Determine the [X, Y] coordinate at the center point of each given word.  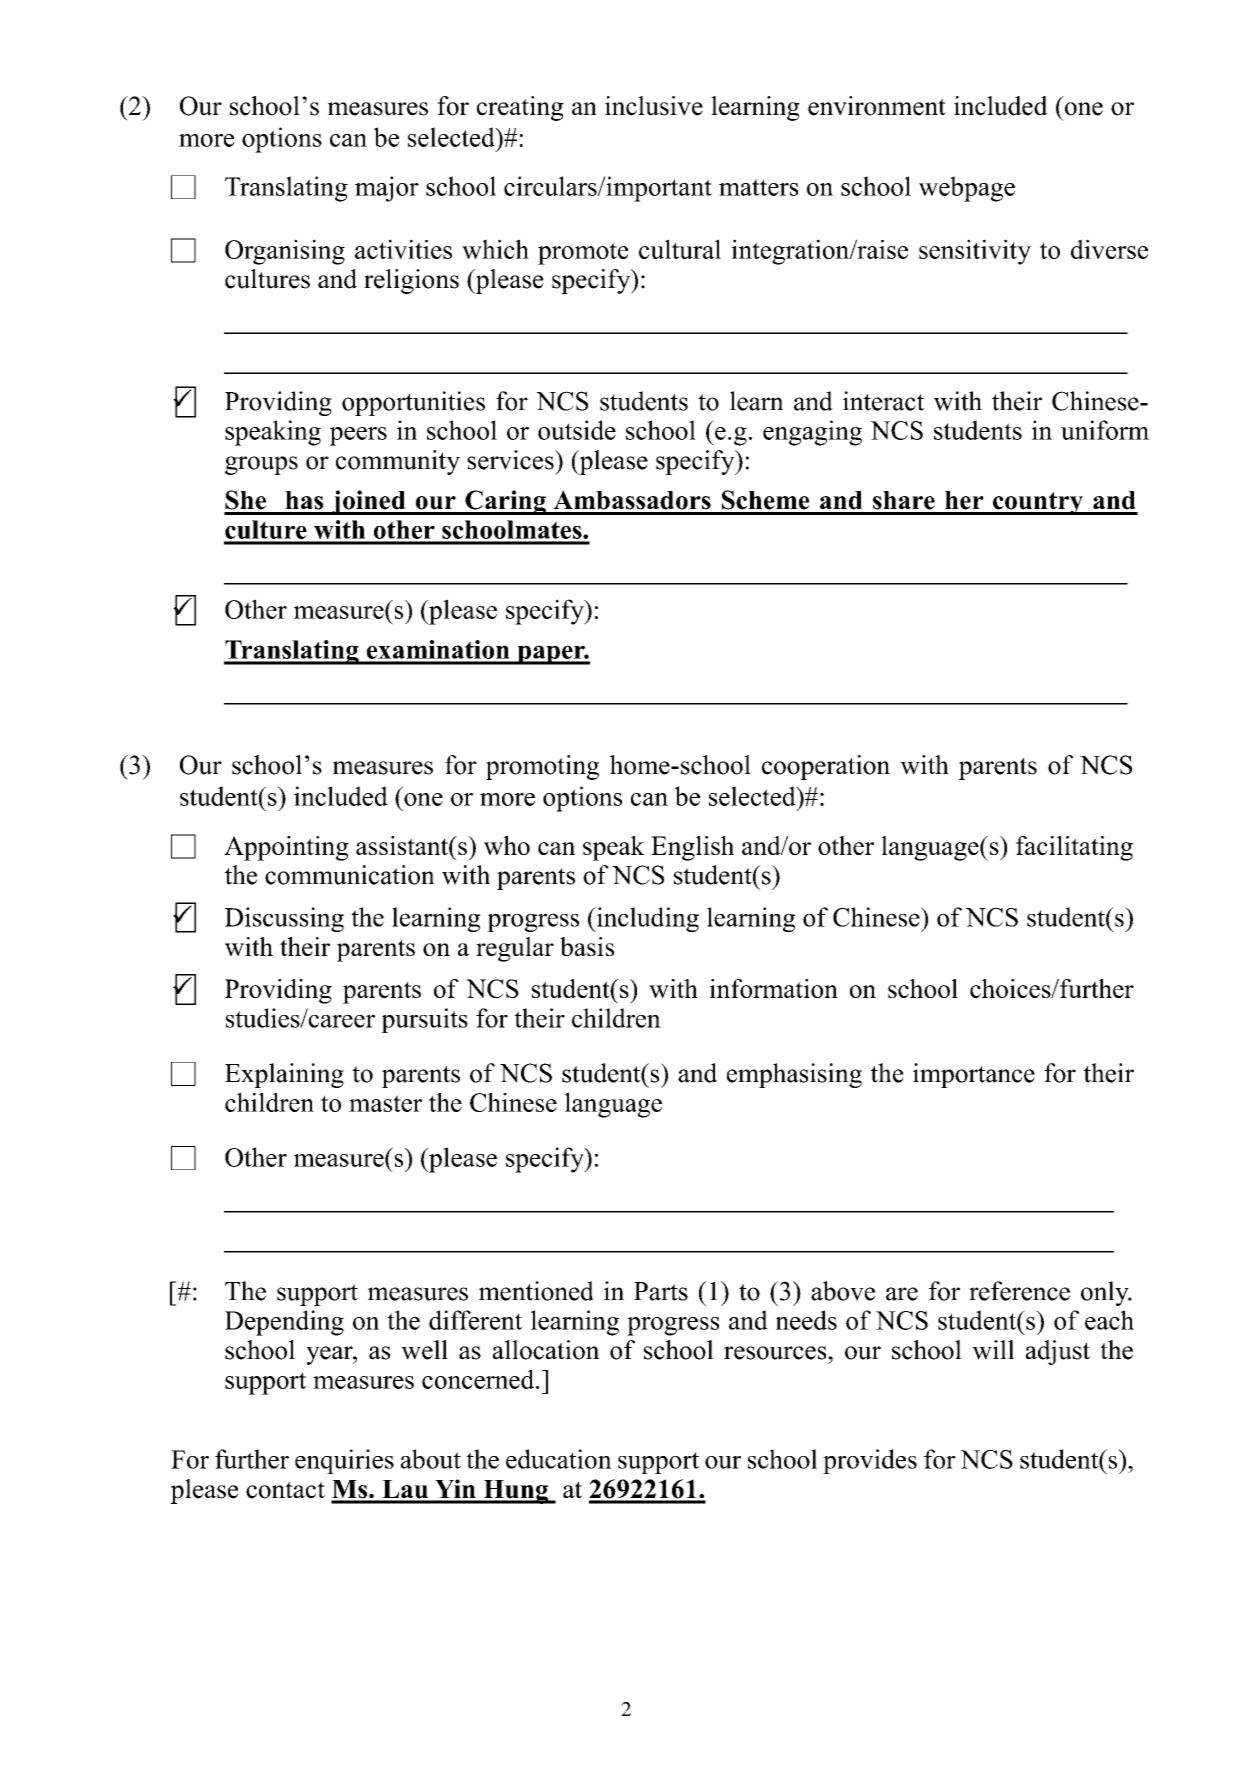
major [387, 189]
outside [577, 430]
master [385, 1103]
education [559, 1459]
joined [369, 502]
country [1038, 503]
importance [974, 1075]
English [692, 848]
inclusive [654, 106]
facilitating [1074, 848]
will [993, 1350]
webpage [967, 189]
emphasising [794, 1075]
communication [350, 875]
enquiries [344, 1461]
